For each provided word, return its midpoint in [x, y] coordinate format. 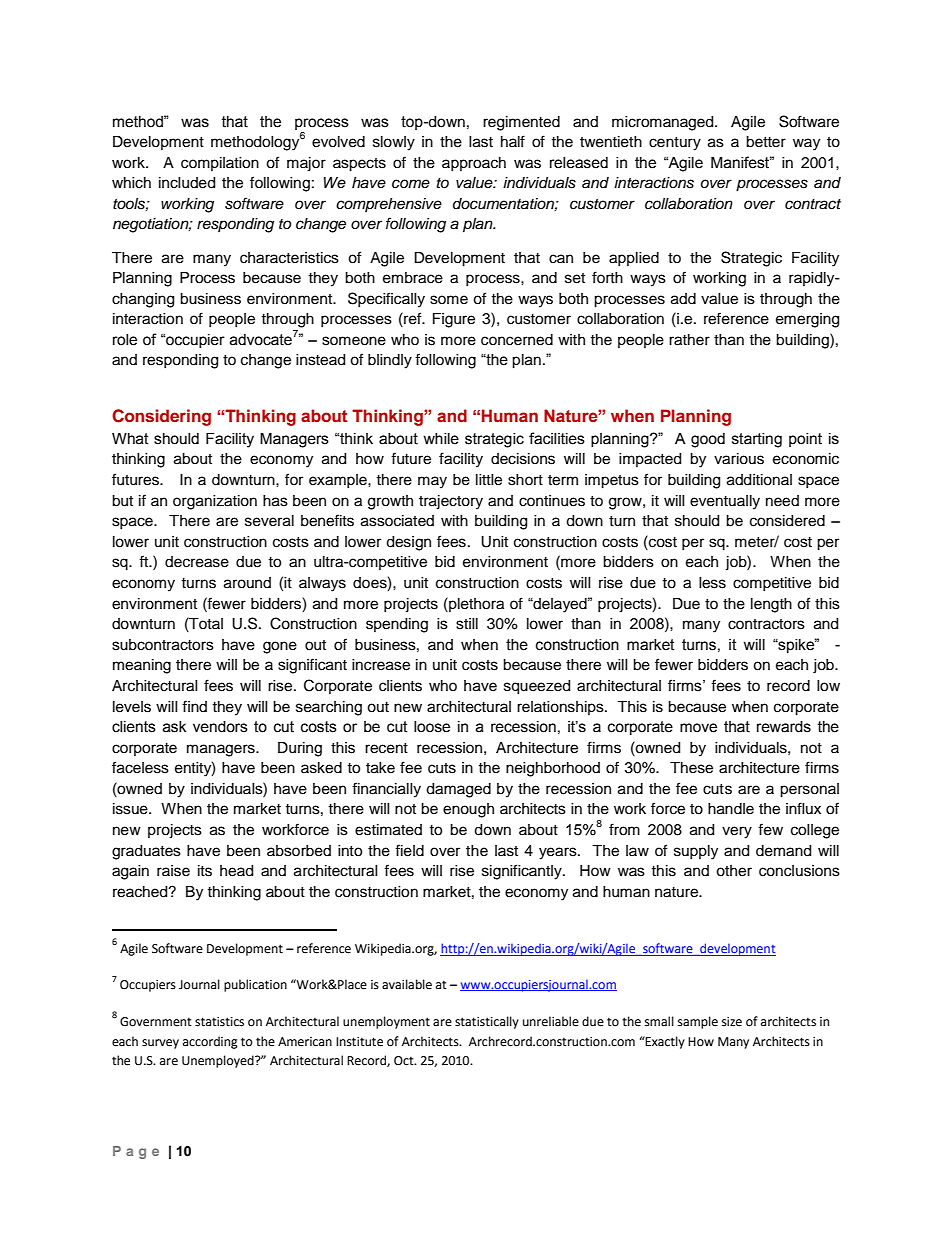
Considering [161, 417]
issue [131, 809]
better [766, 142]
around [247, 583]
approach [474, 164]
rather [689, 340]
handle [731, 809]
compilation [220, 164]
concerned [517, 340]
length [771, 605]
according [210, 1042]
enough [468, 810]
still [467, 624]
